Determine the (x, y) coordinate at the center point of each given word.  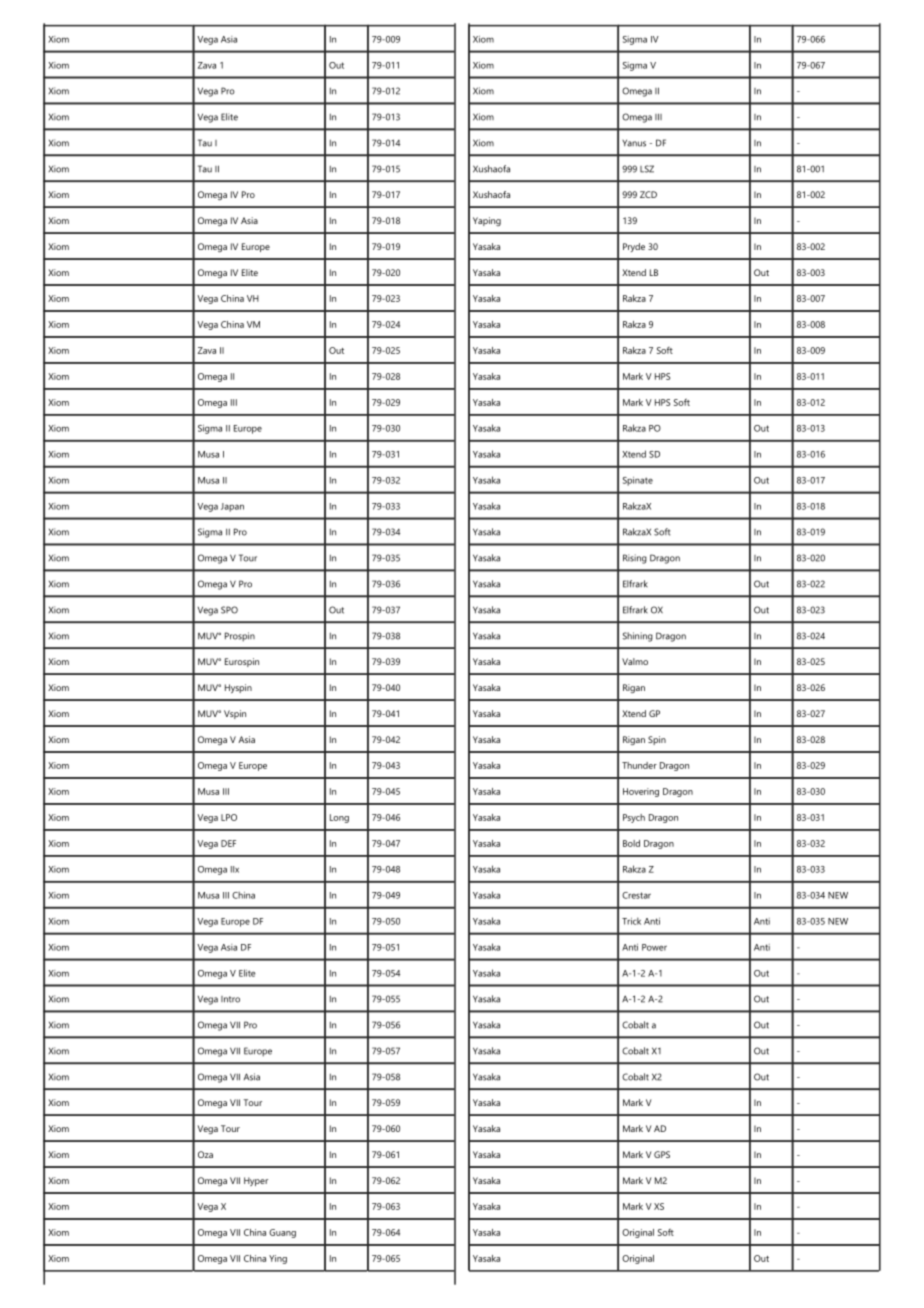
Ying (278, 1259)
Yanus (634, 143)
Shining (638, 637)
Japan (232, 507)
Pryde (634, 247)
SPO (229, 610)
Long (339, 818)
